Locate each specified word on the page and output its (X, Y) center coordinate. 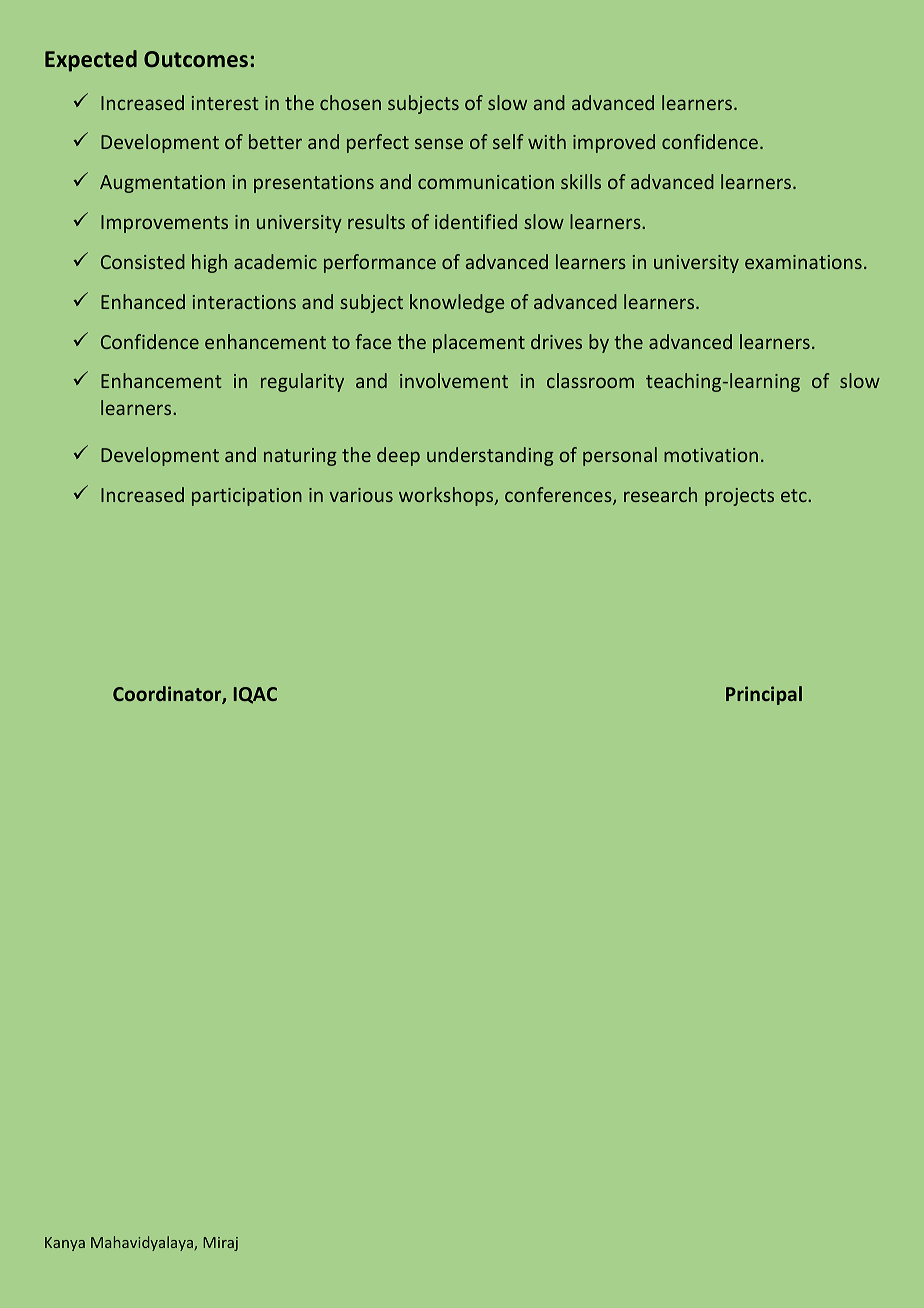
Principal (764, 695)
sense (439, 143)
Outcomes (196, 59)
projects (739, 497)
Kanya (65, 1244)
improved (614, 143)
